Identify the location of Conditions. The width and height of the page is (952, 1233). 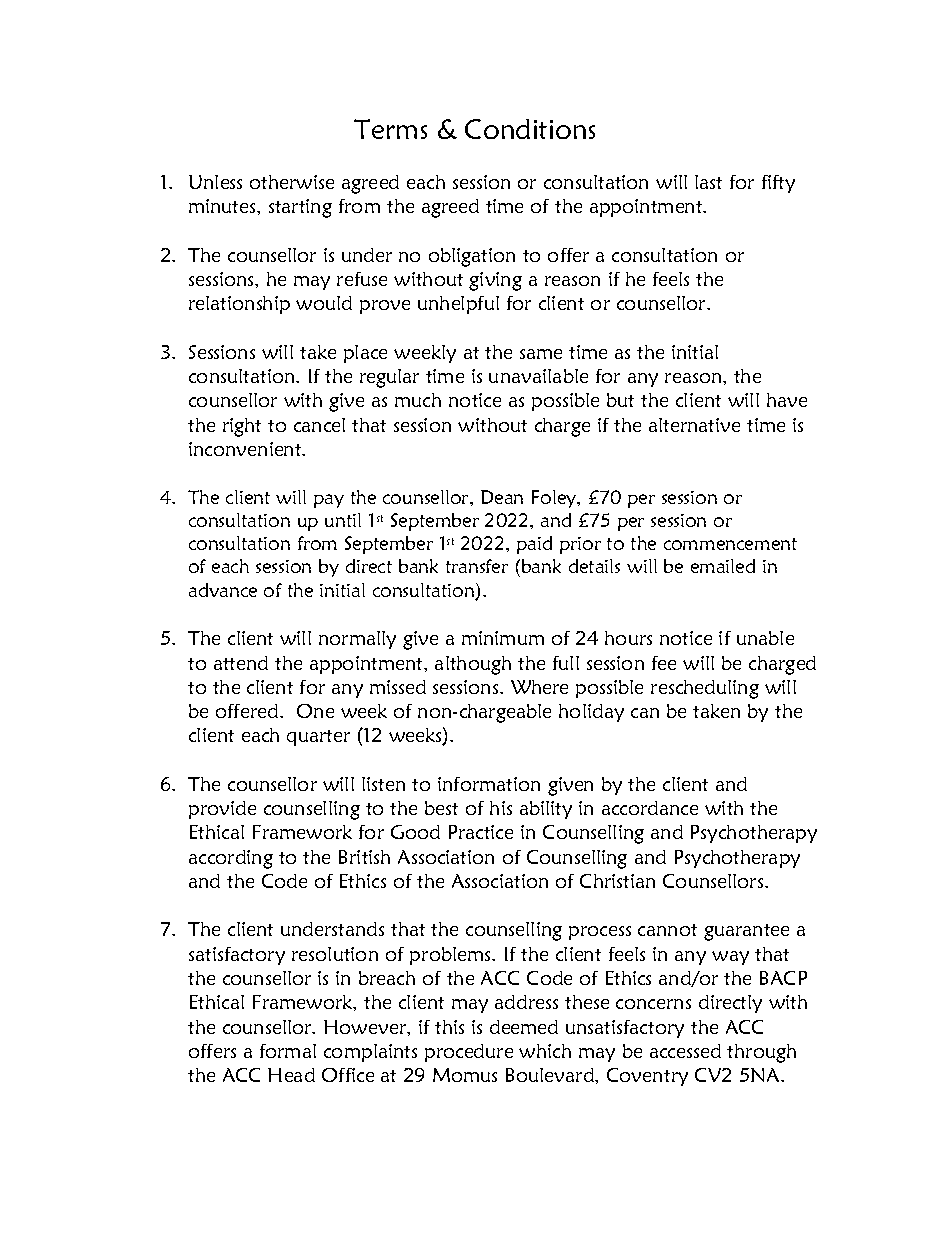
(530, 129).
